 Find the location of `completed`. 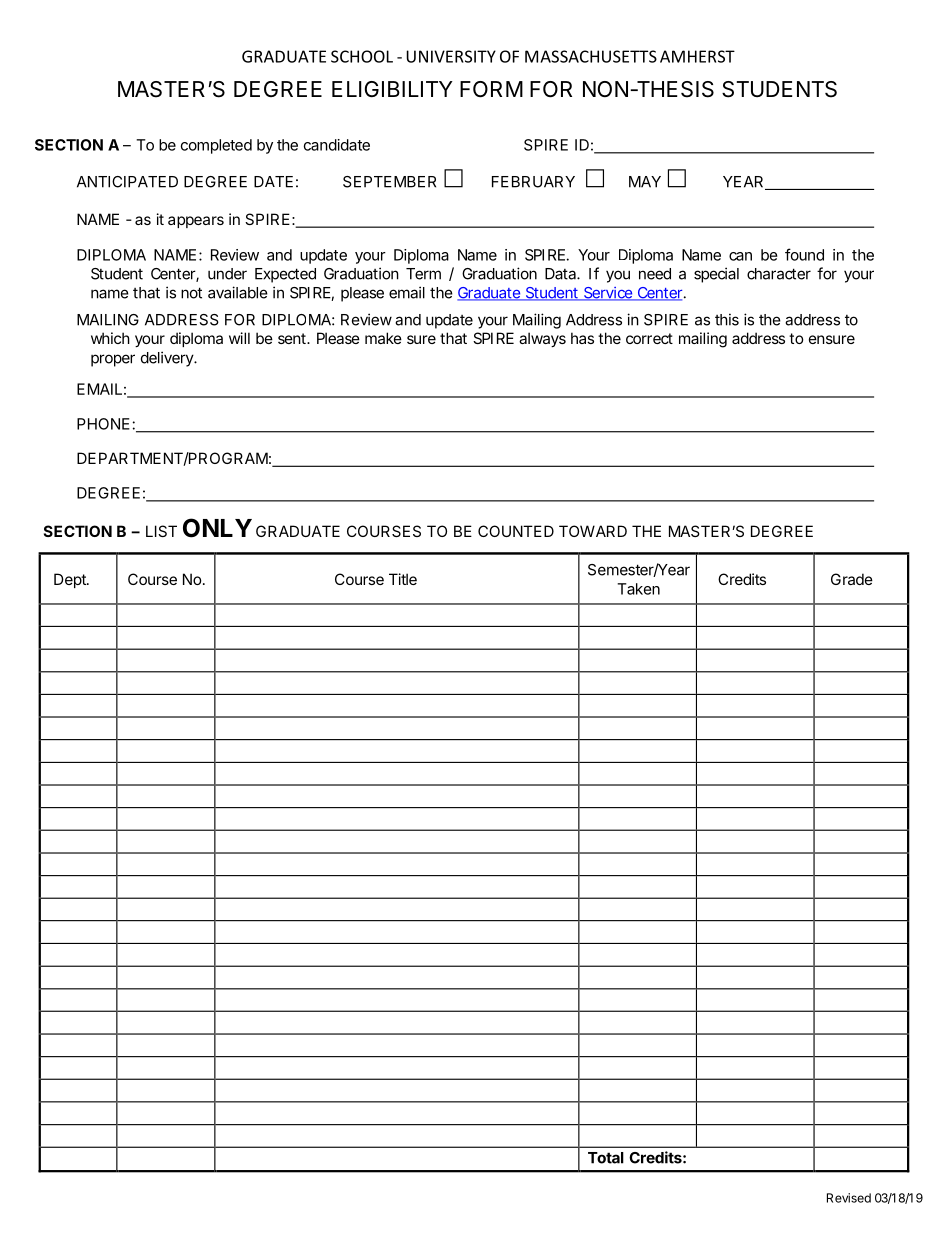

completed is located at coordinates (216, 146).
